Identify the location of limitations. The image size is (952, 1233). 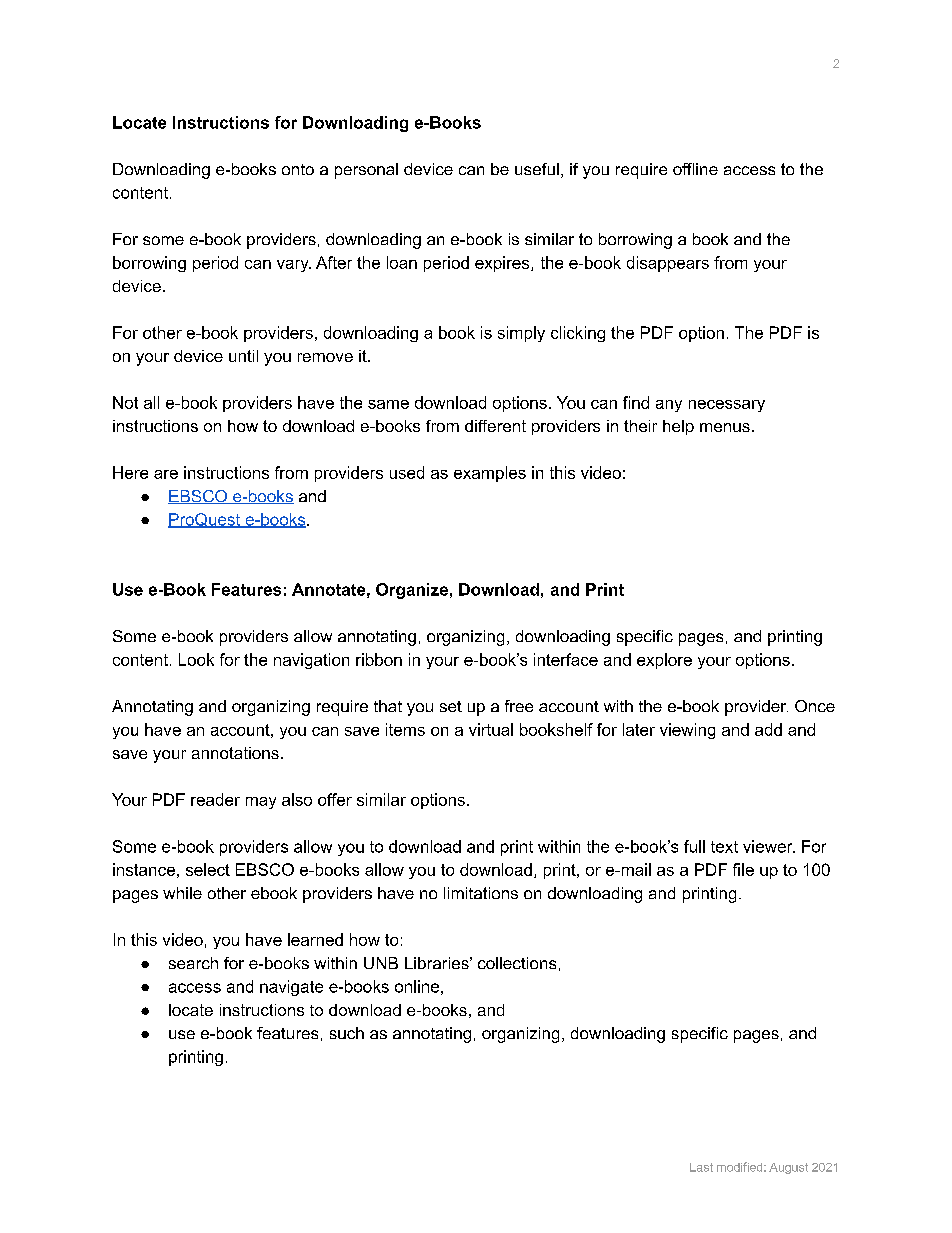
(481, 893).
